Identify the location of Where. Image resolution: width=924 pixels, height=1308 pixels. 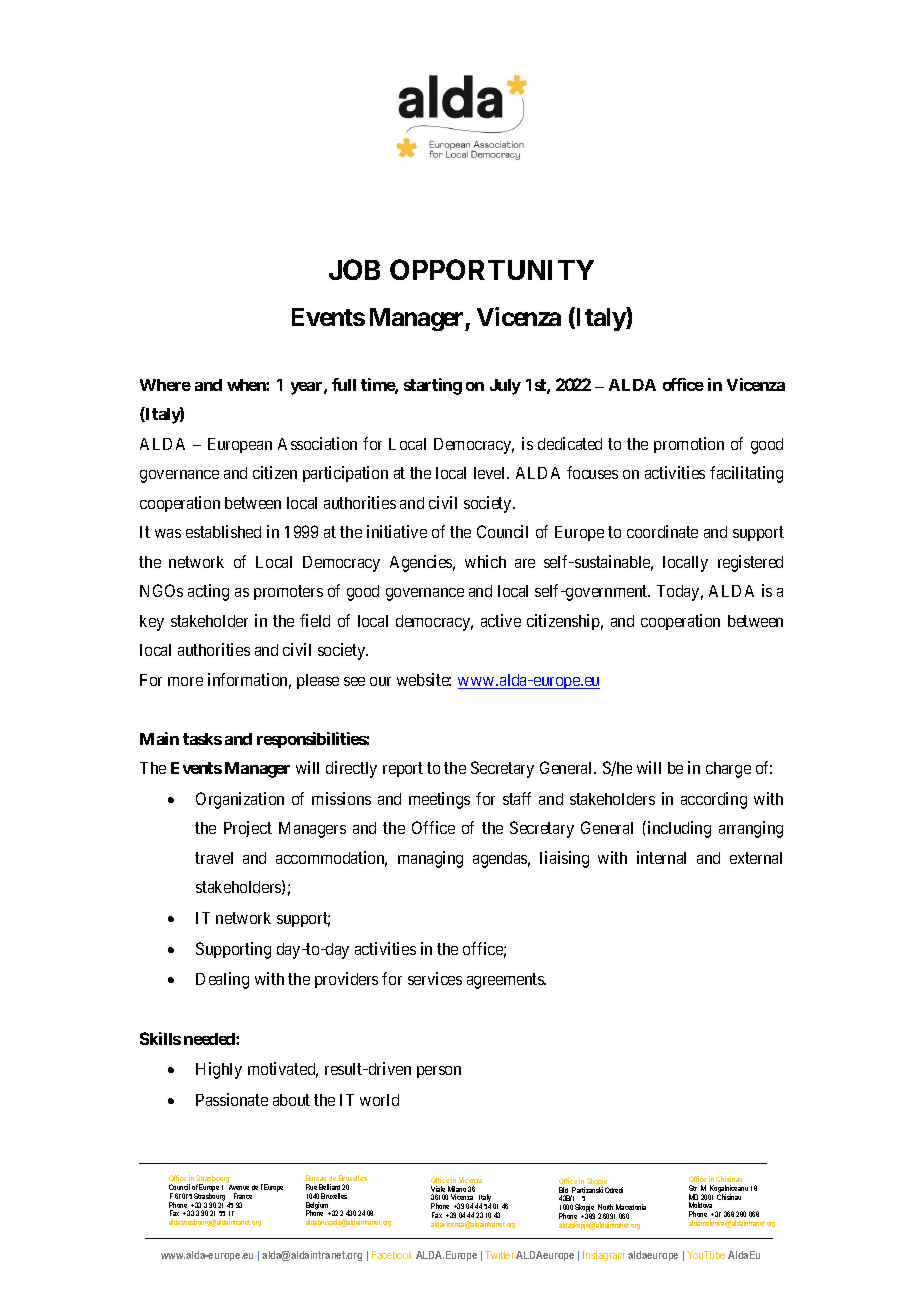
(165, 385).
